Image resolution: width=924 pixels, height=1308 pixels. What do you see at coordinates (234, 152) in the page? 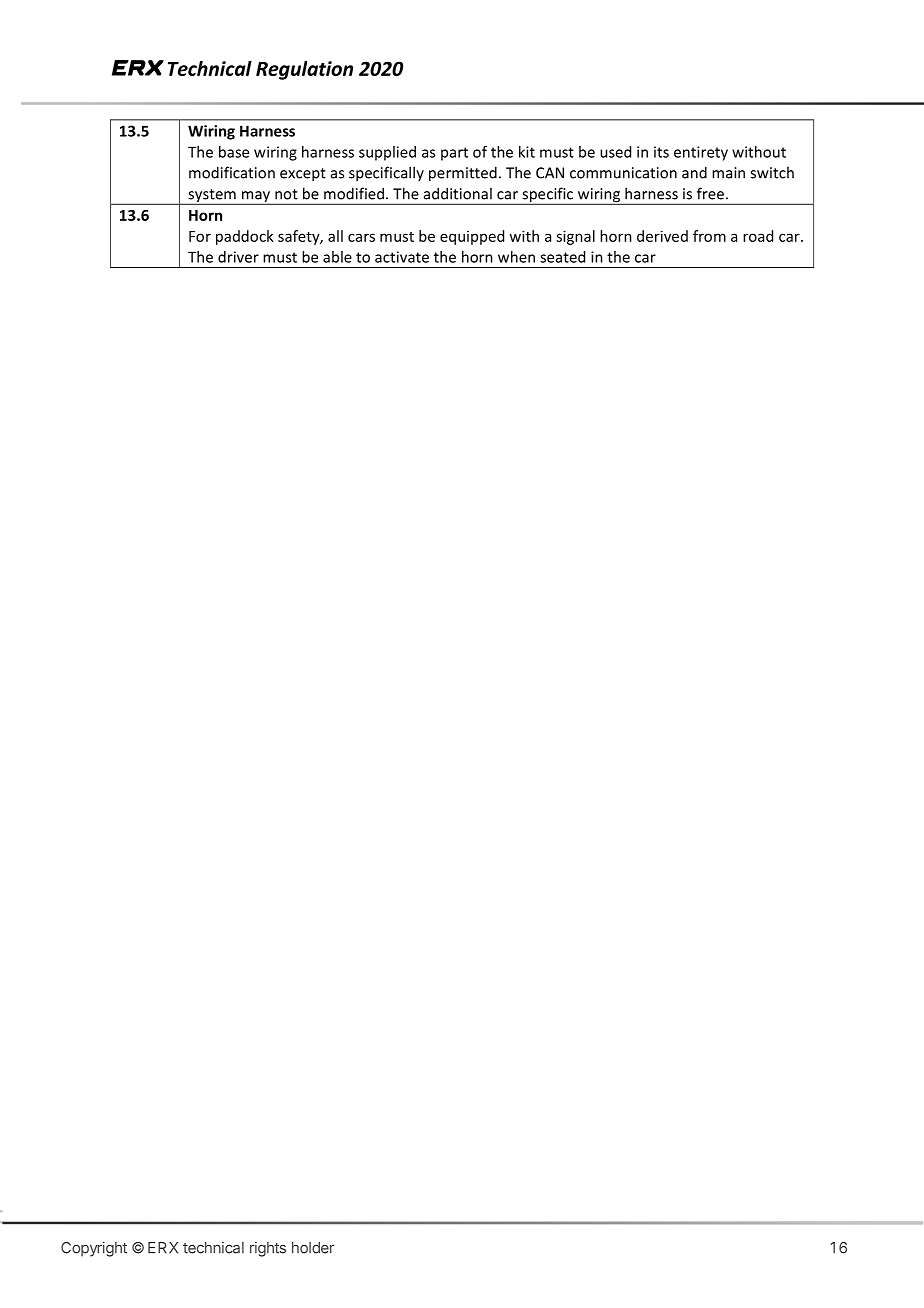
I see `base` at bounding box center [234, 152].
